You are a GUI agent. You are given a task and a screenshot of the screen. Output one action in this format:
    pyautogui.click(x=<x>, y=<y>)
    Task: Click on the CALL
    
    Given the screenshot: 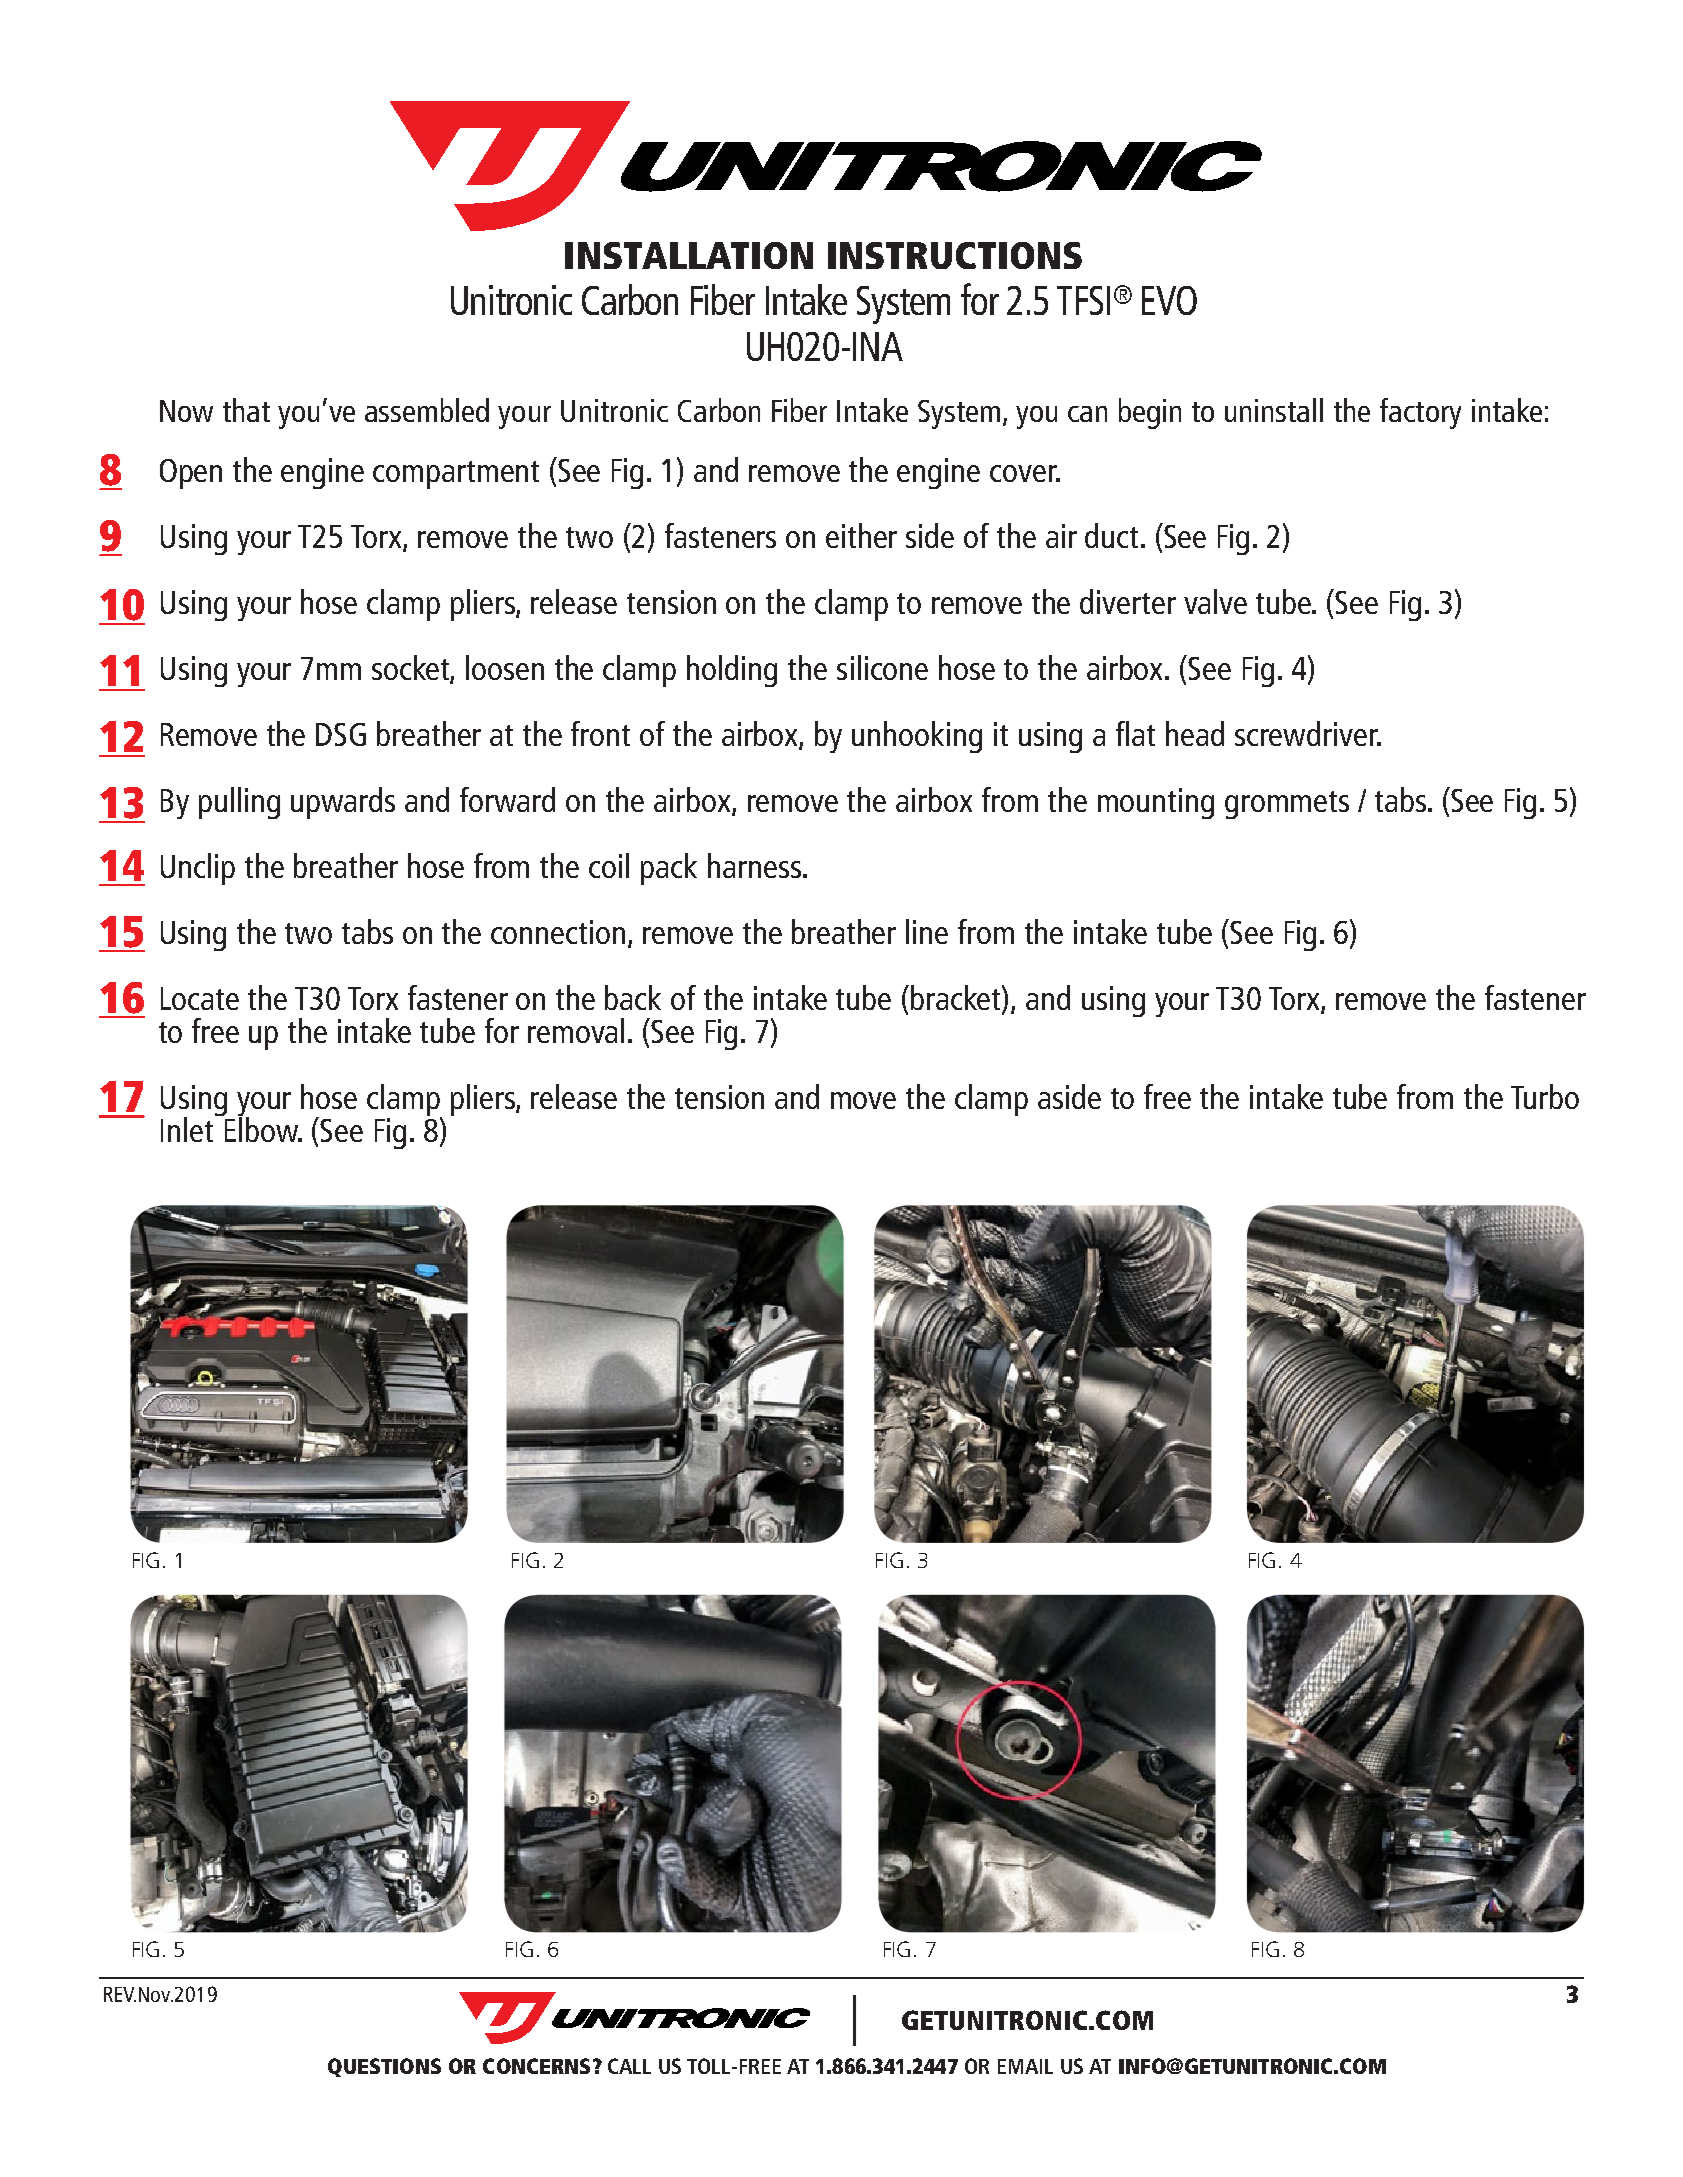 What is the action you would take?
    pyautogui.click(x=629, y=2066)
